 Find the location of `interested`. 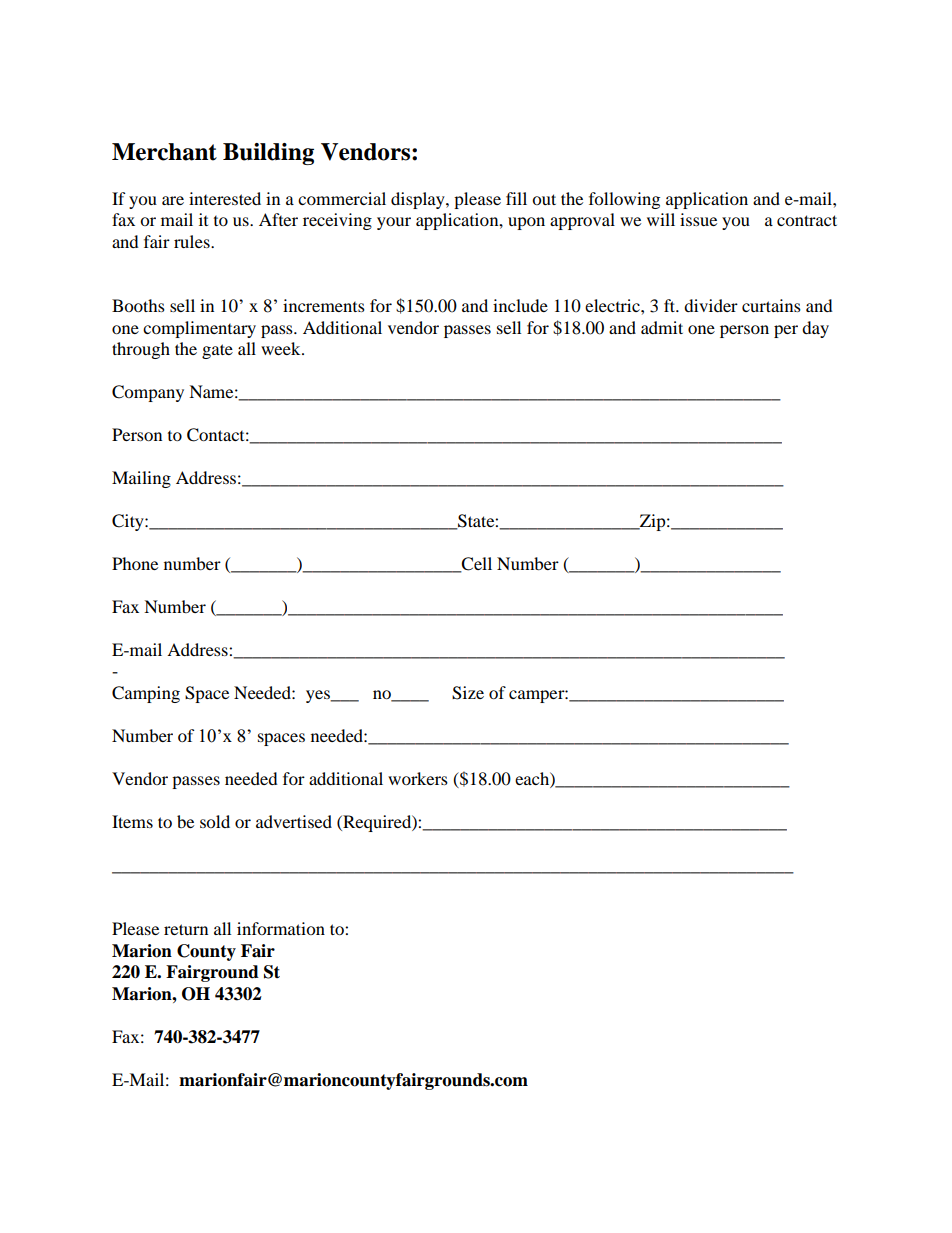

interested is located at coordinates (225, 198).
